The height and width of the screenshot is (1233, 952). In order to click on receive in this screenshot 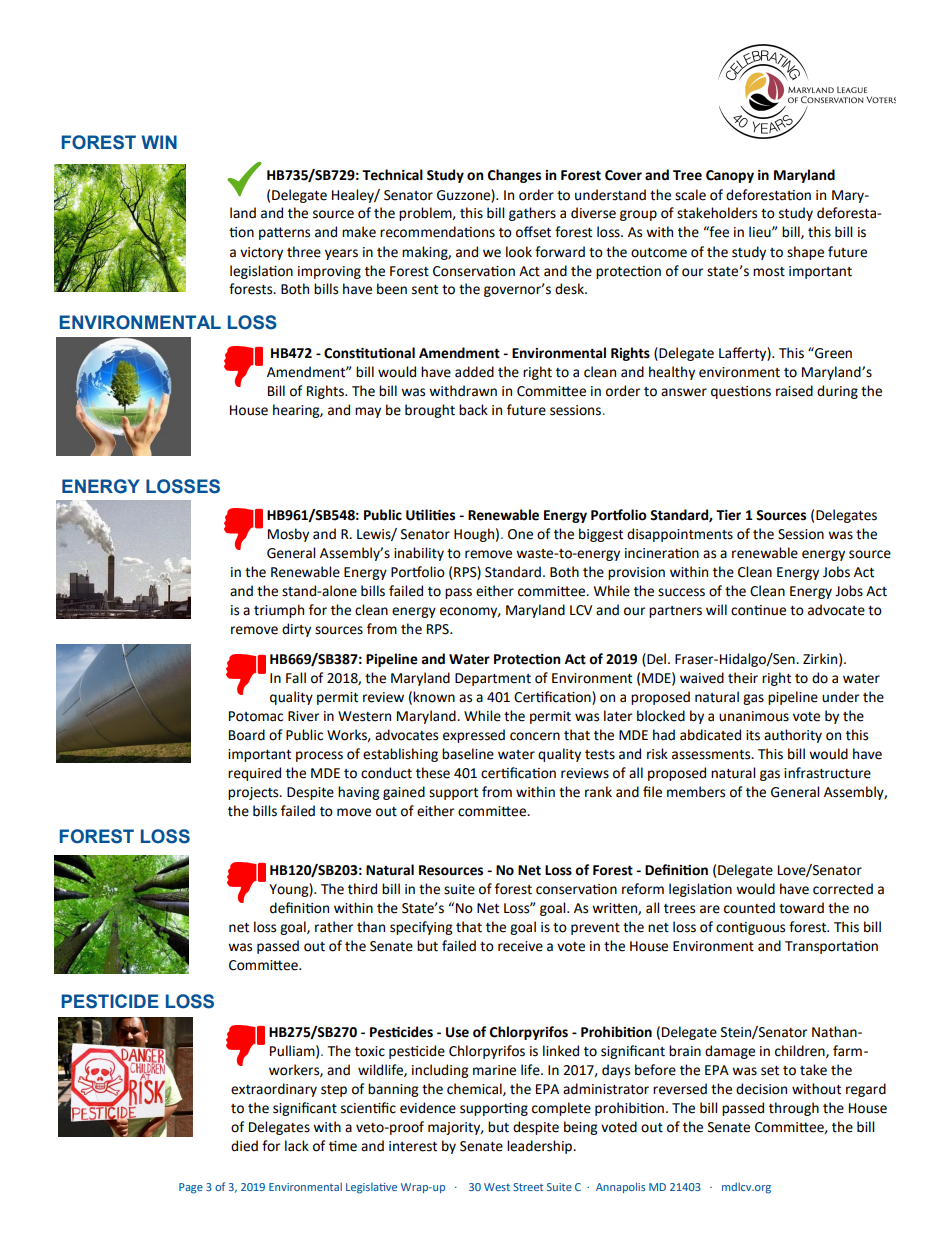, I will do `click(520, 946)`.
